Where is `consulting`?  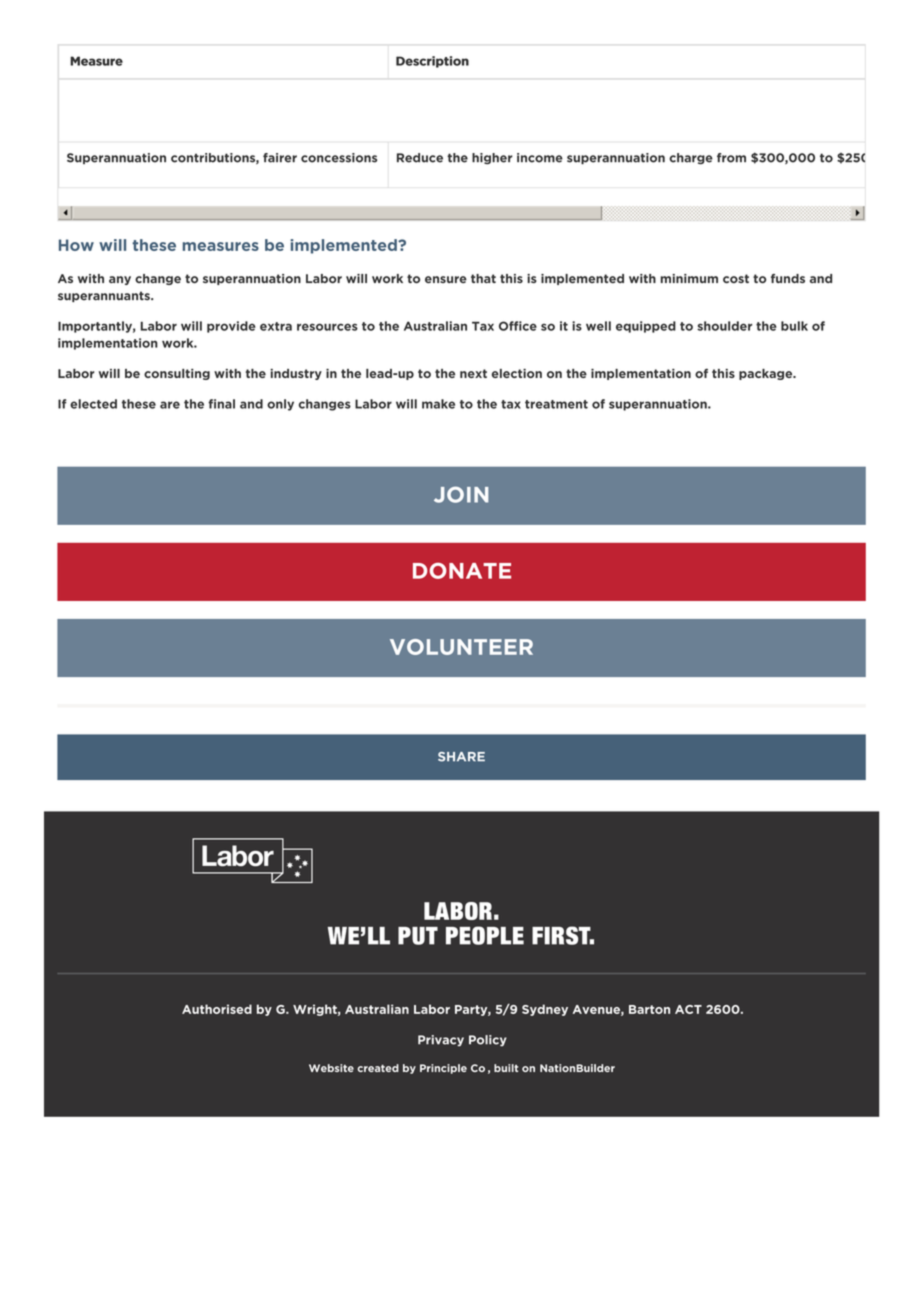
consulting is located at coordinates (177, 374).
